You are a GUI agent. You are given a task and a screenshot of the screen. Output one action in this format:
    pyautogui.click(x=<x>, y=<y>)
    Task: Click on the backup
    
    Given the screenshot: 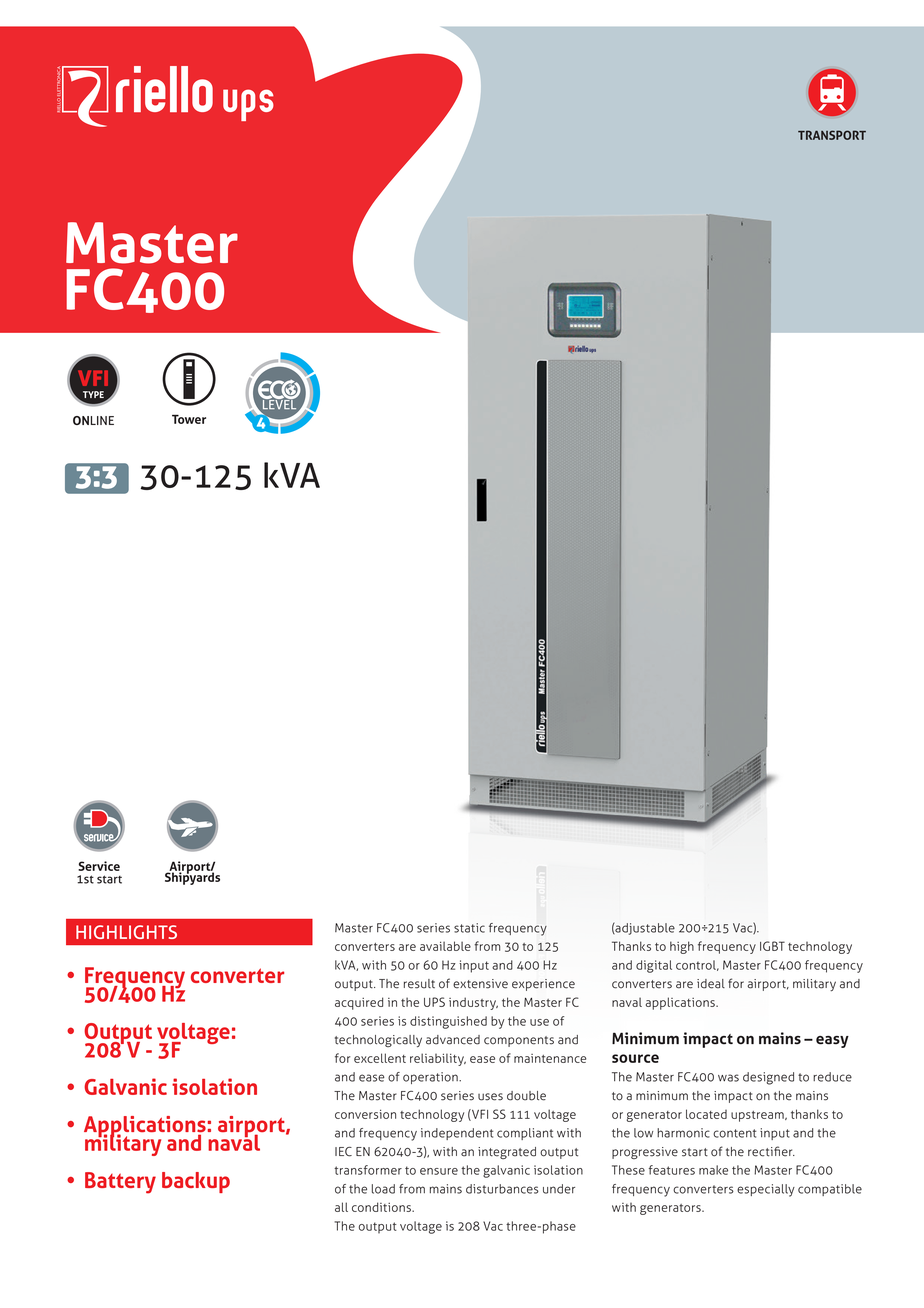 What is the action you would take?
    pyautogui.click(x=196, y=1182)
